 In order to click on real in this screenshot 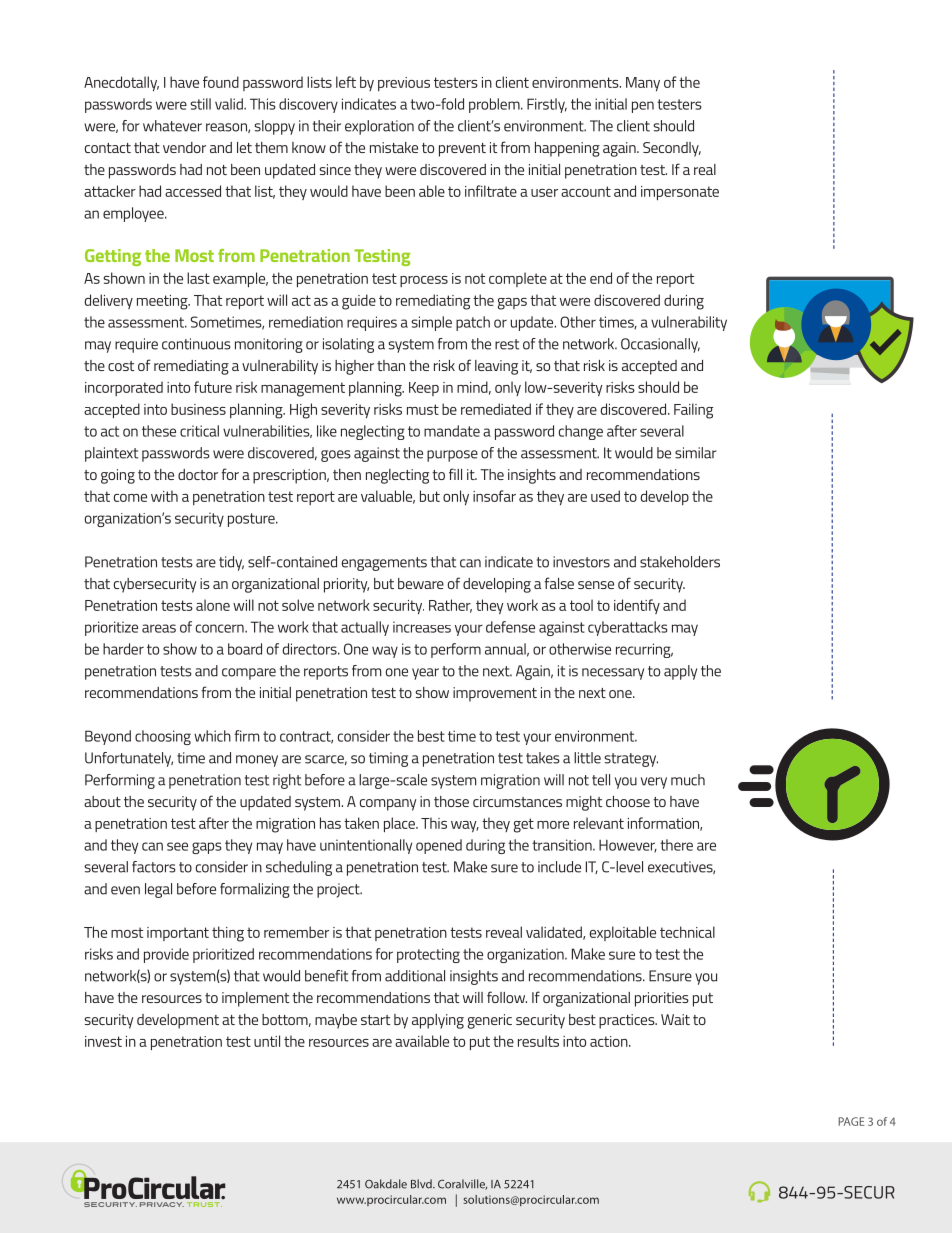, I will do `click(705, 169)`.
